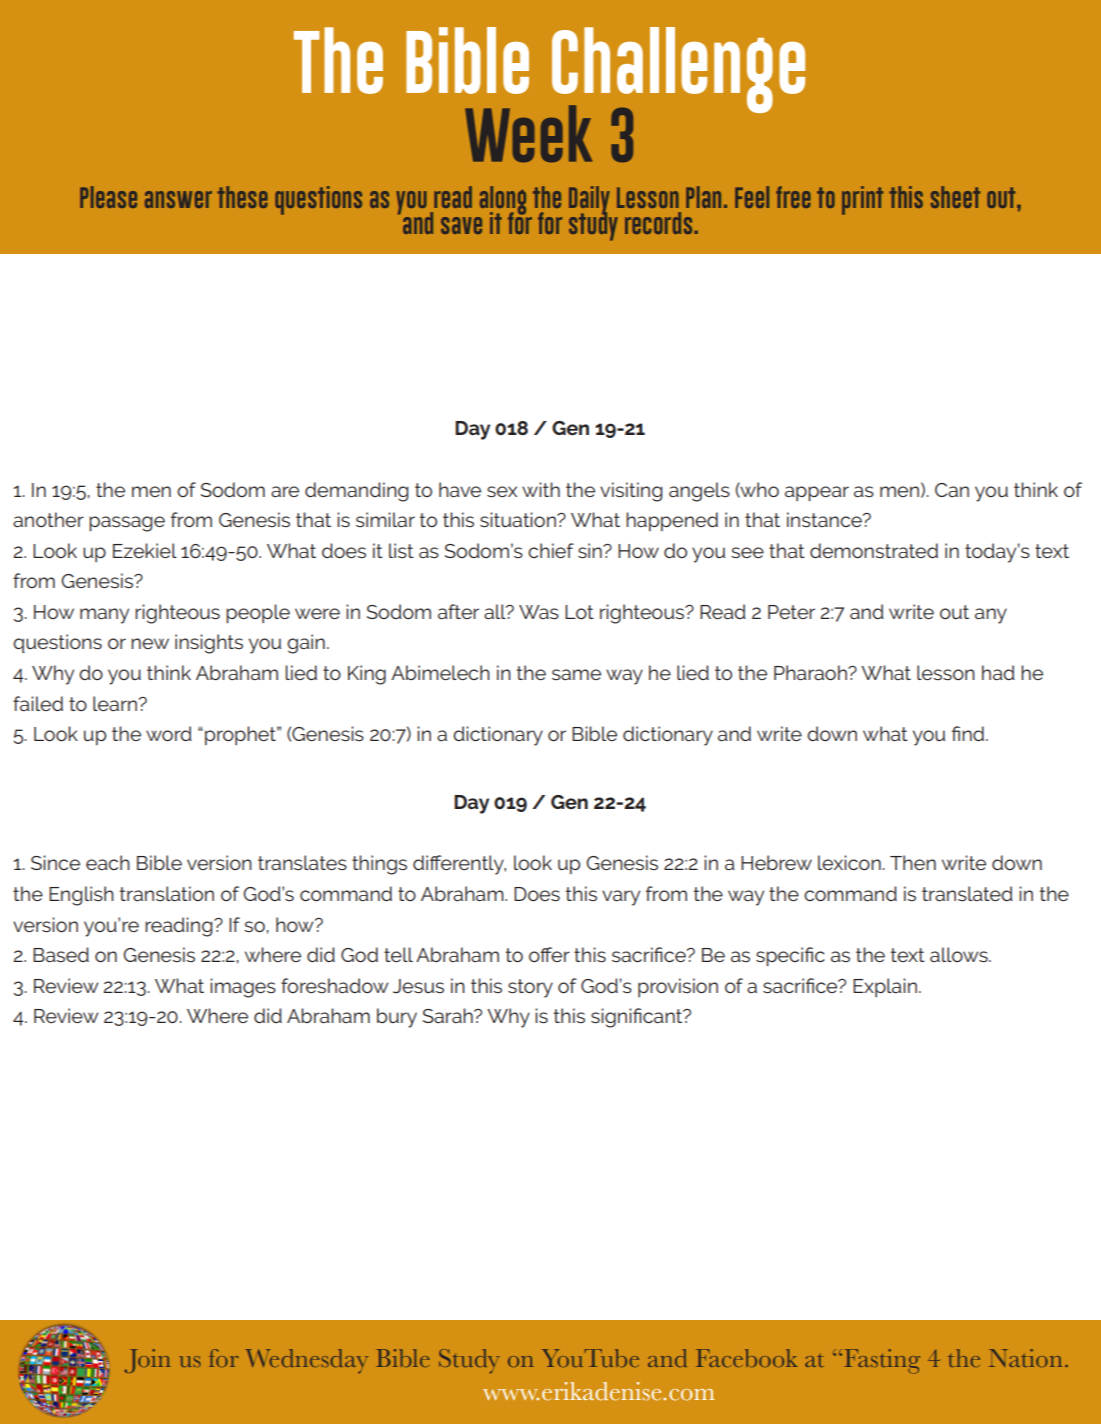 This screenshot has height=1424, width=1101. Describe the element at coordinates (882, 1361) in the screenshot. I see `Fasting` at that location.
